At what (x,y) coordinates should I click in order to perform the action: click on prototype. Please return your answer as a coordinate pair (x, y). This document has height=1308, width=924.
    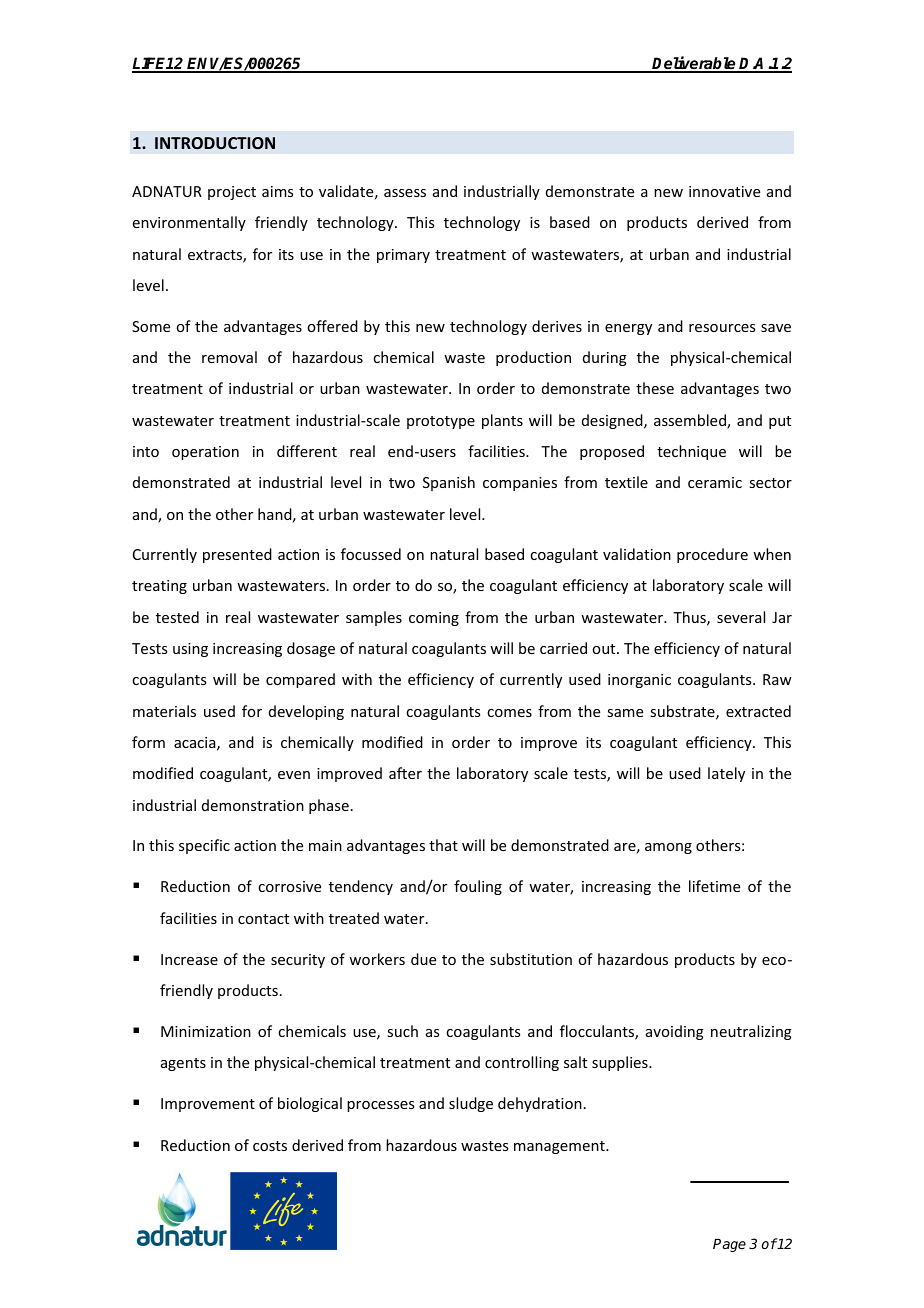
    Looking at the image, I should click on (441, 422).
